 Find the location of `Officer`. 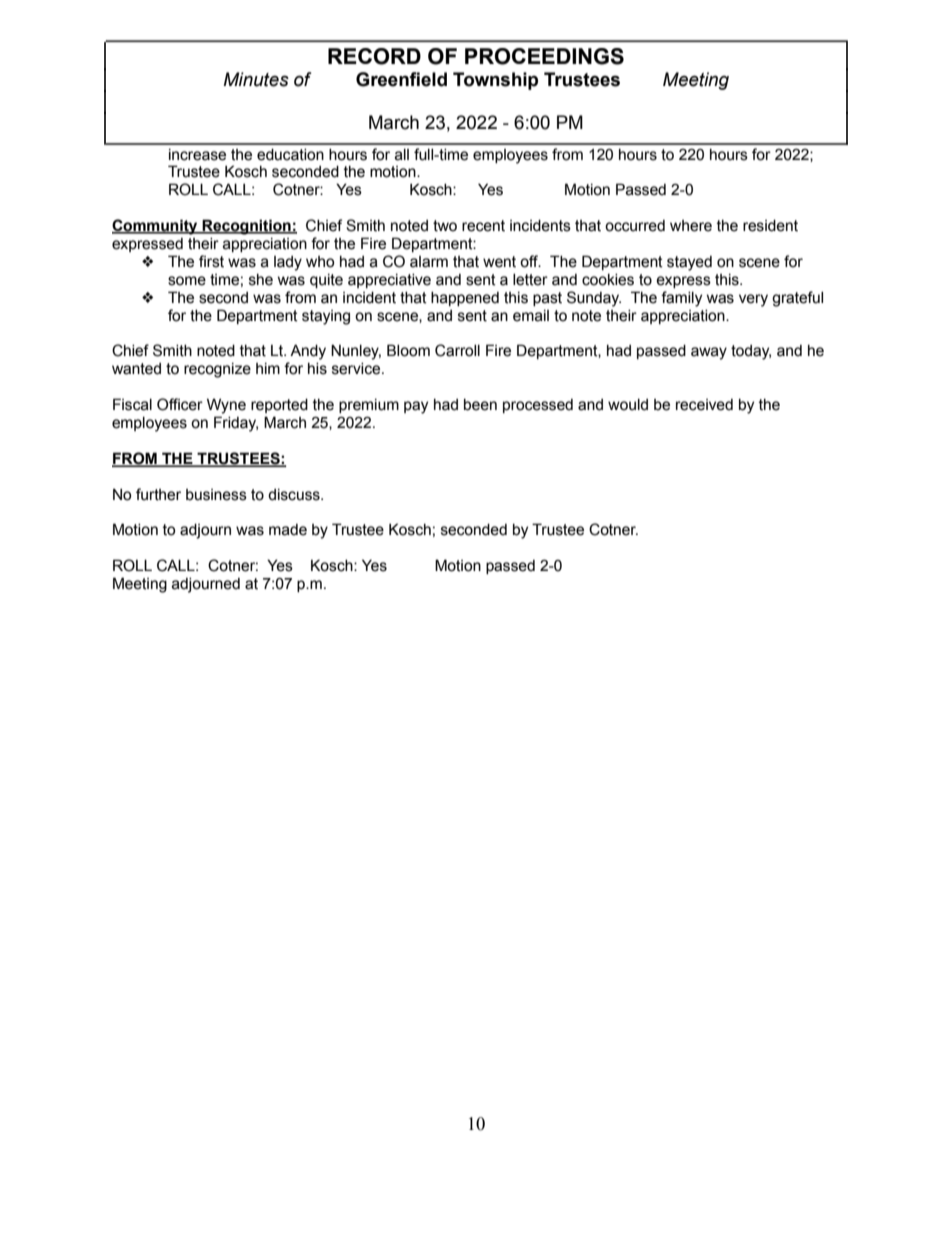

Officer is located at coordinates (180, 404).
